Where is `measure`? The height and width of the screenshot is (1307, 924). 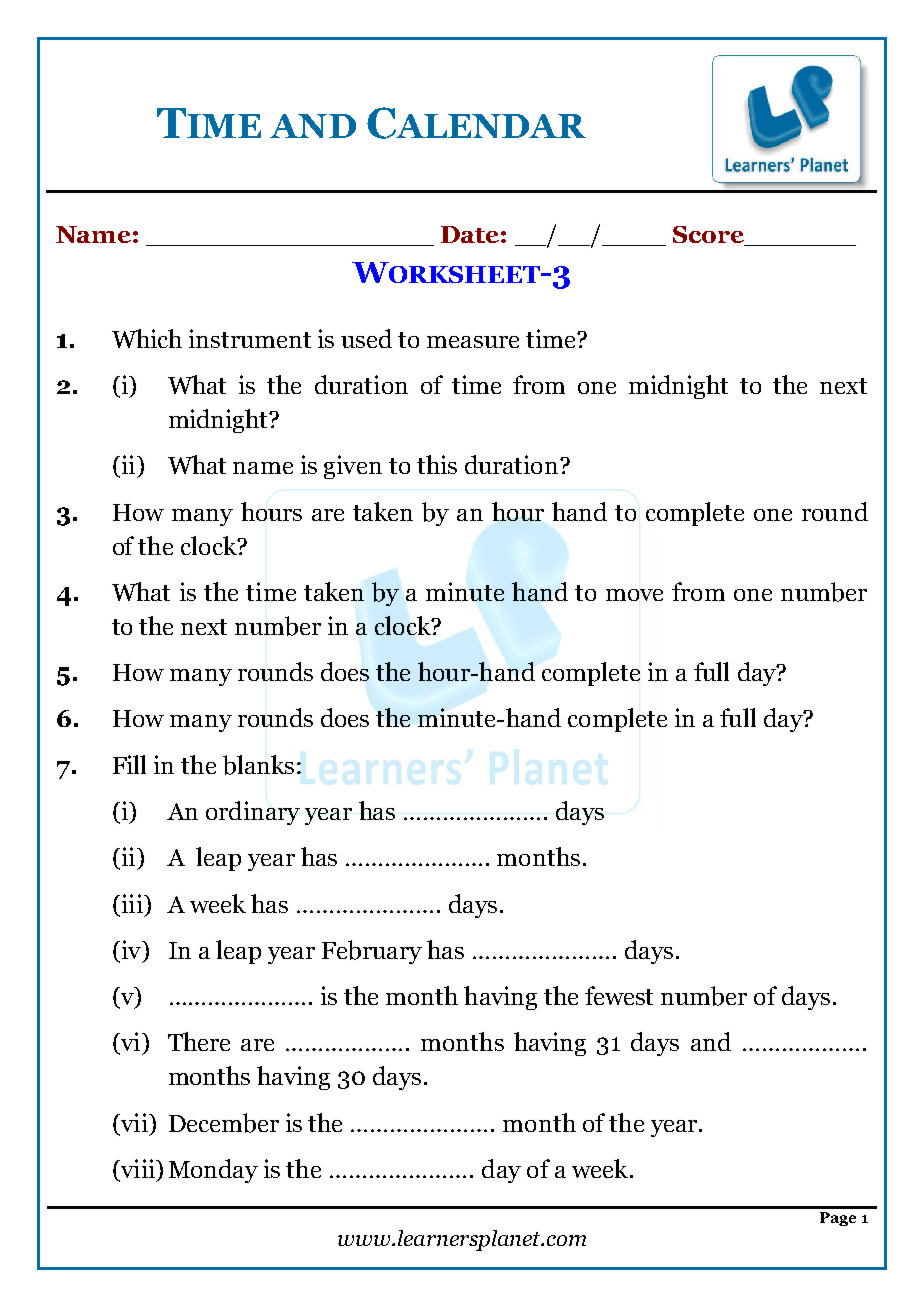
measure is located at coordinates (473, 342).
